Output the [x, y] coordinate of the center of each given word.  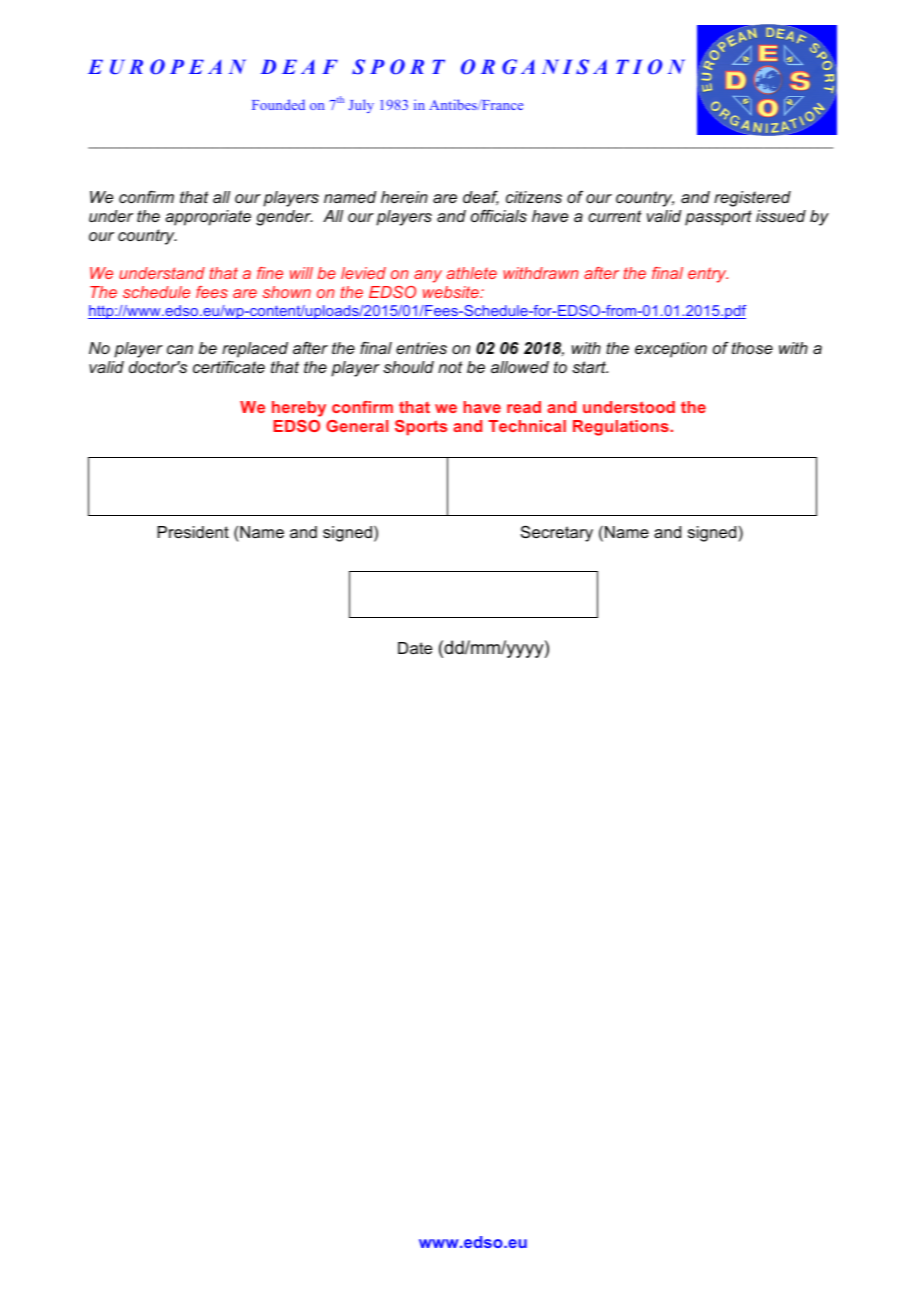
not [450, 367]
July [361, 106]
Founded [278, 104]
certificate [229, 366]
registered [752, 199]
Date [415, 648]
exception [671, 350]
